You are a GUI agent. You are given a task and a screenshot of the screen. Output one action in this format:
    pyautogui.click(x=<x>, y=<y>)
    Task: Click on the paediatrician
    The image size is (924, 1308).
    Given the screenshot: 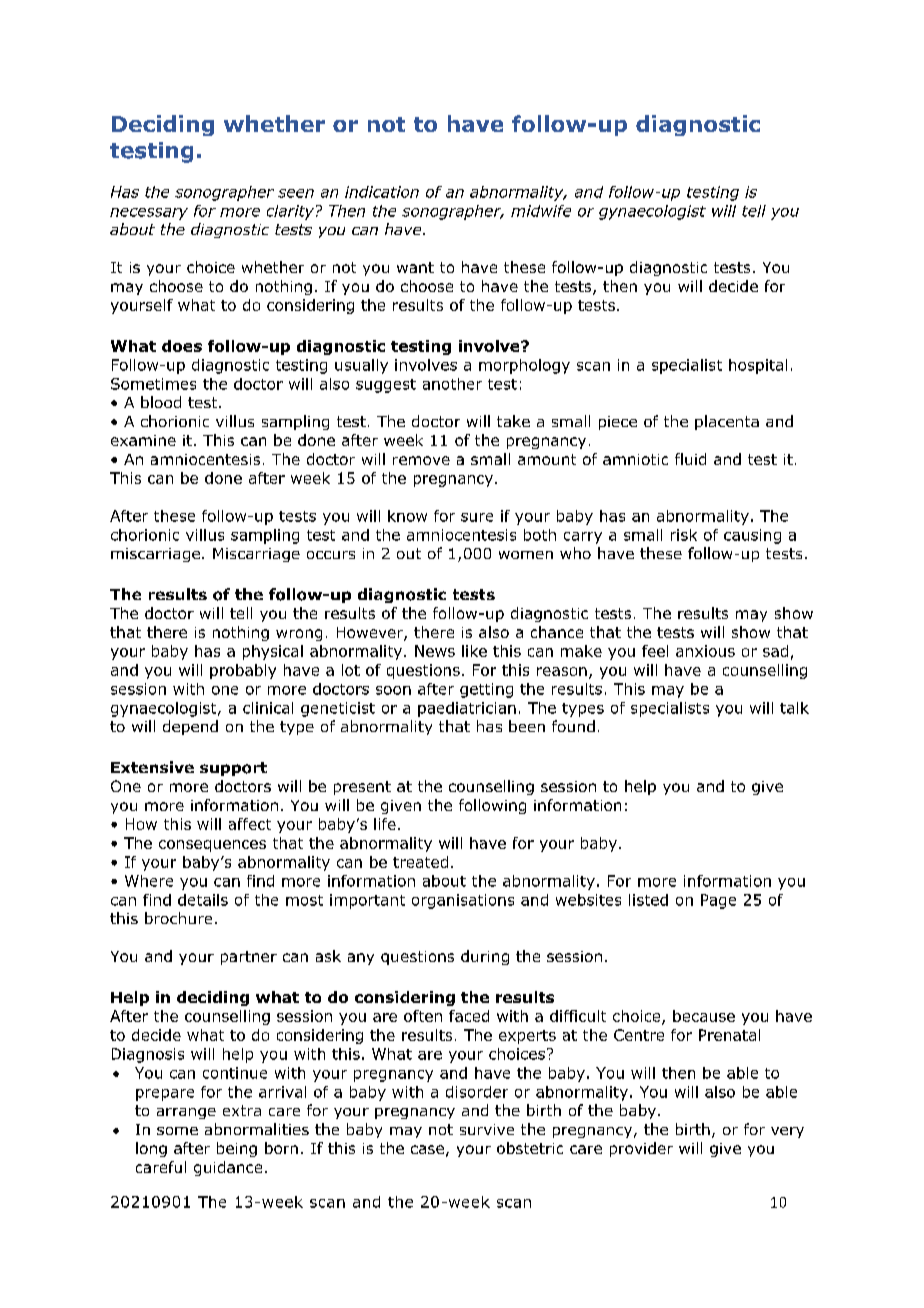 What is the action you would take?
    pyautogui.click(x=467, y=709)
